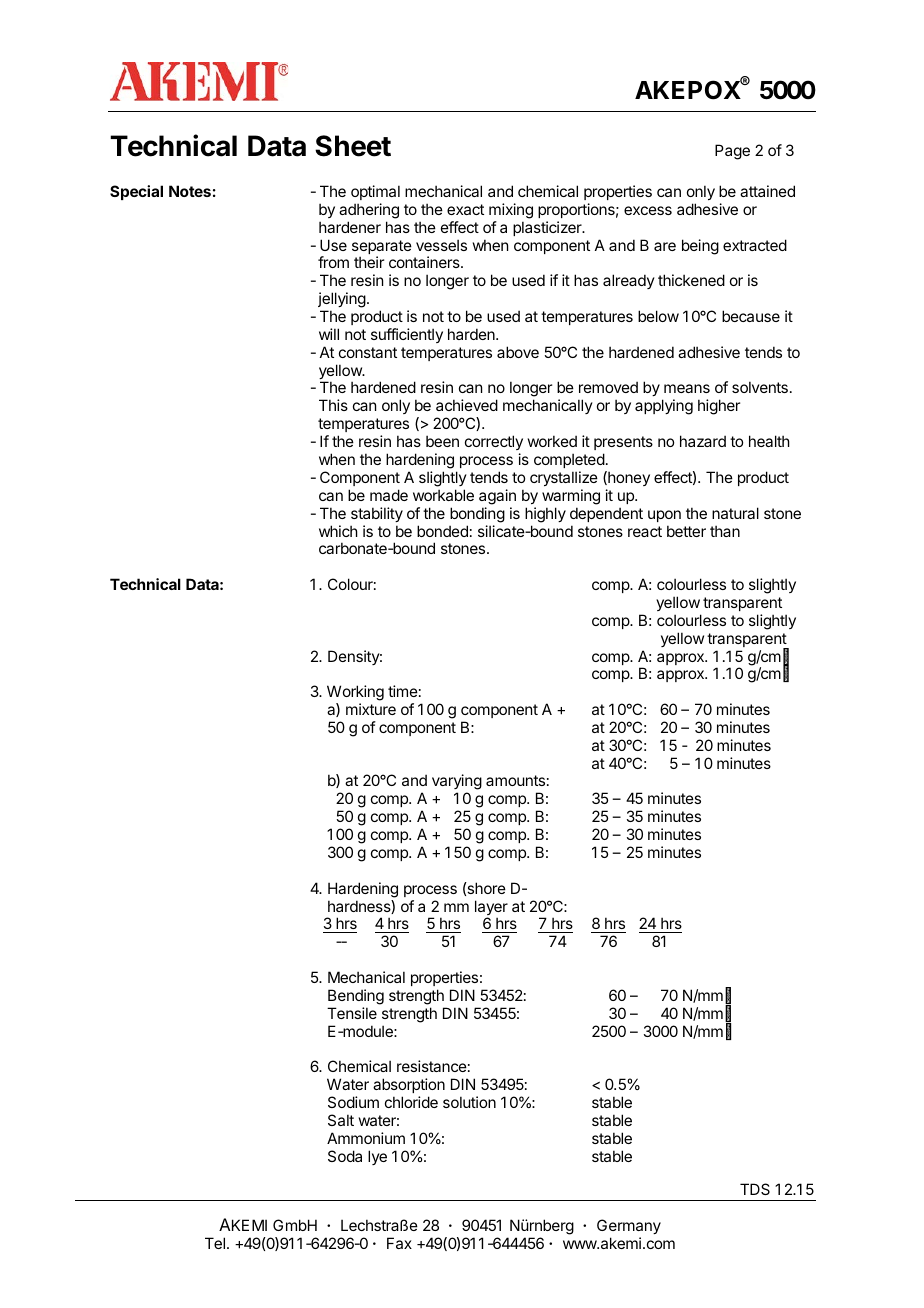 This document has width=924, height=1308. Describe the element at coordinates (371, 709) in the document. I see `mixture` at that location.
